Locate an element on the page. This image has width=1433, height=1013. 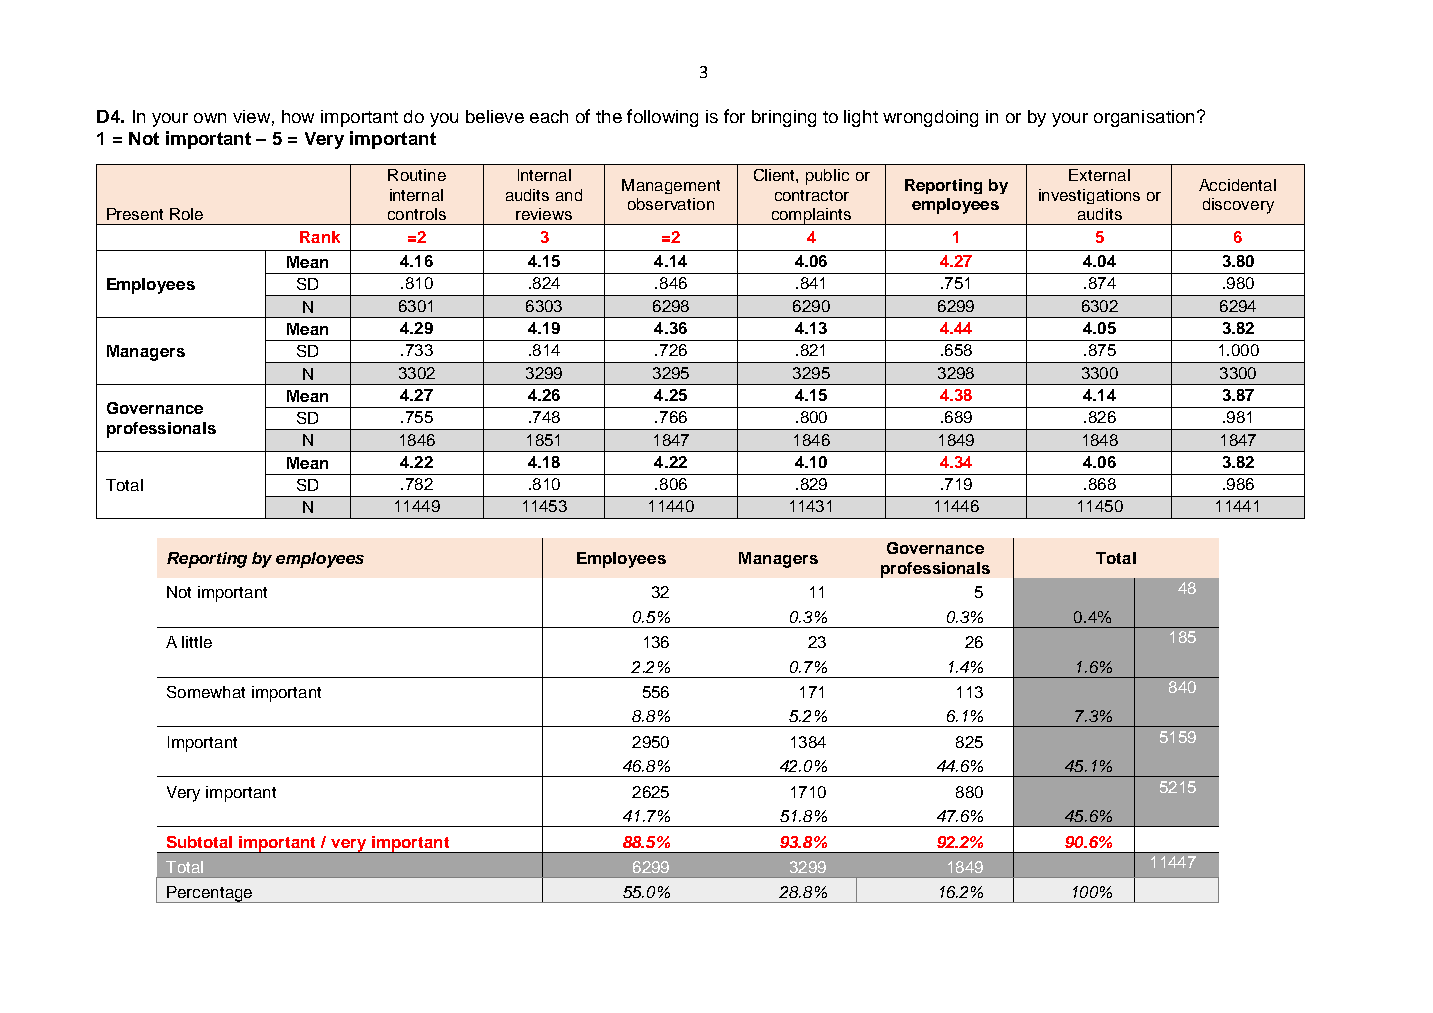
following is located at coordinates (662, 118).
